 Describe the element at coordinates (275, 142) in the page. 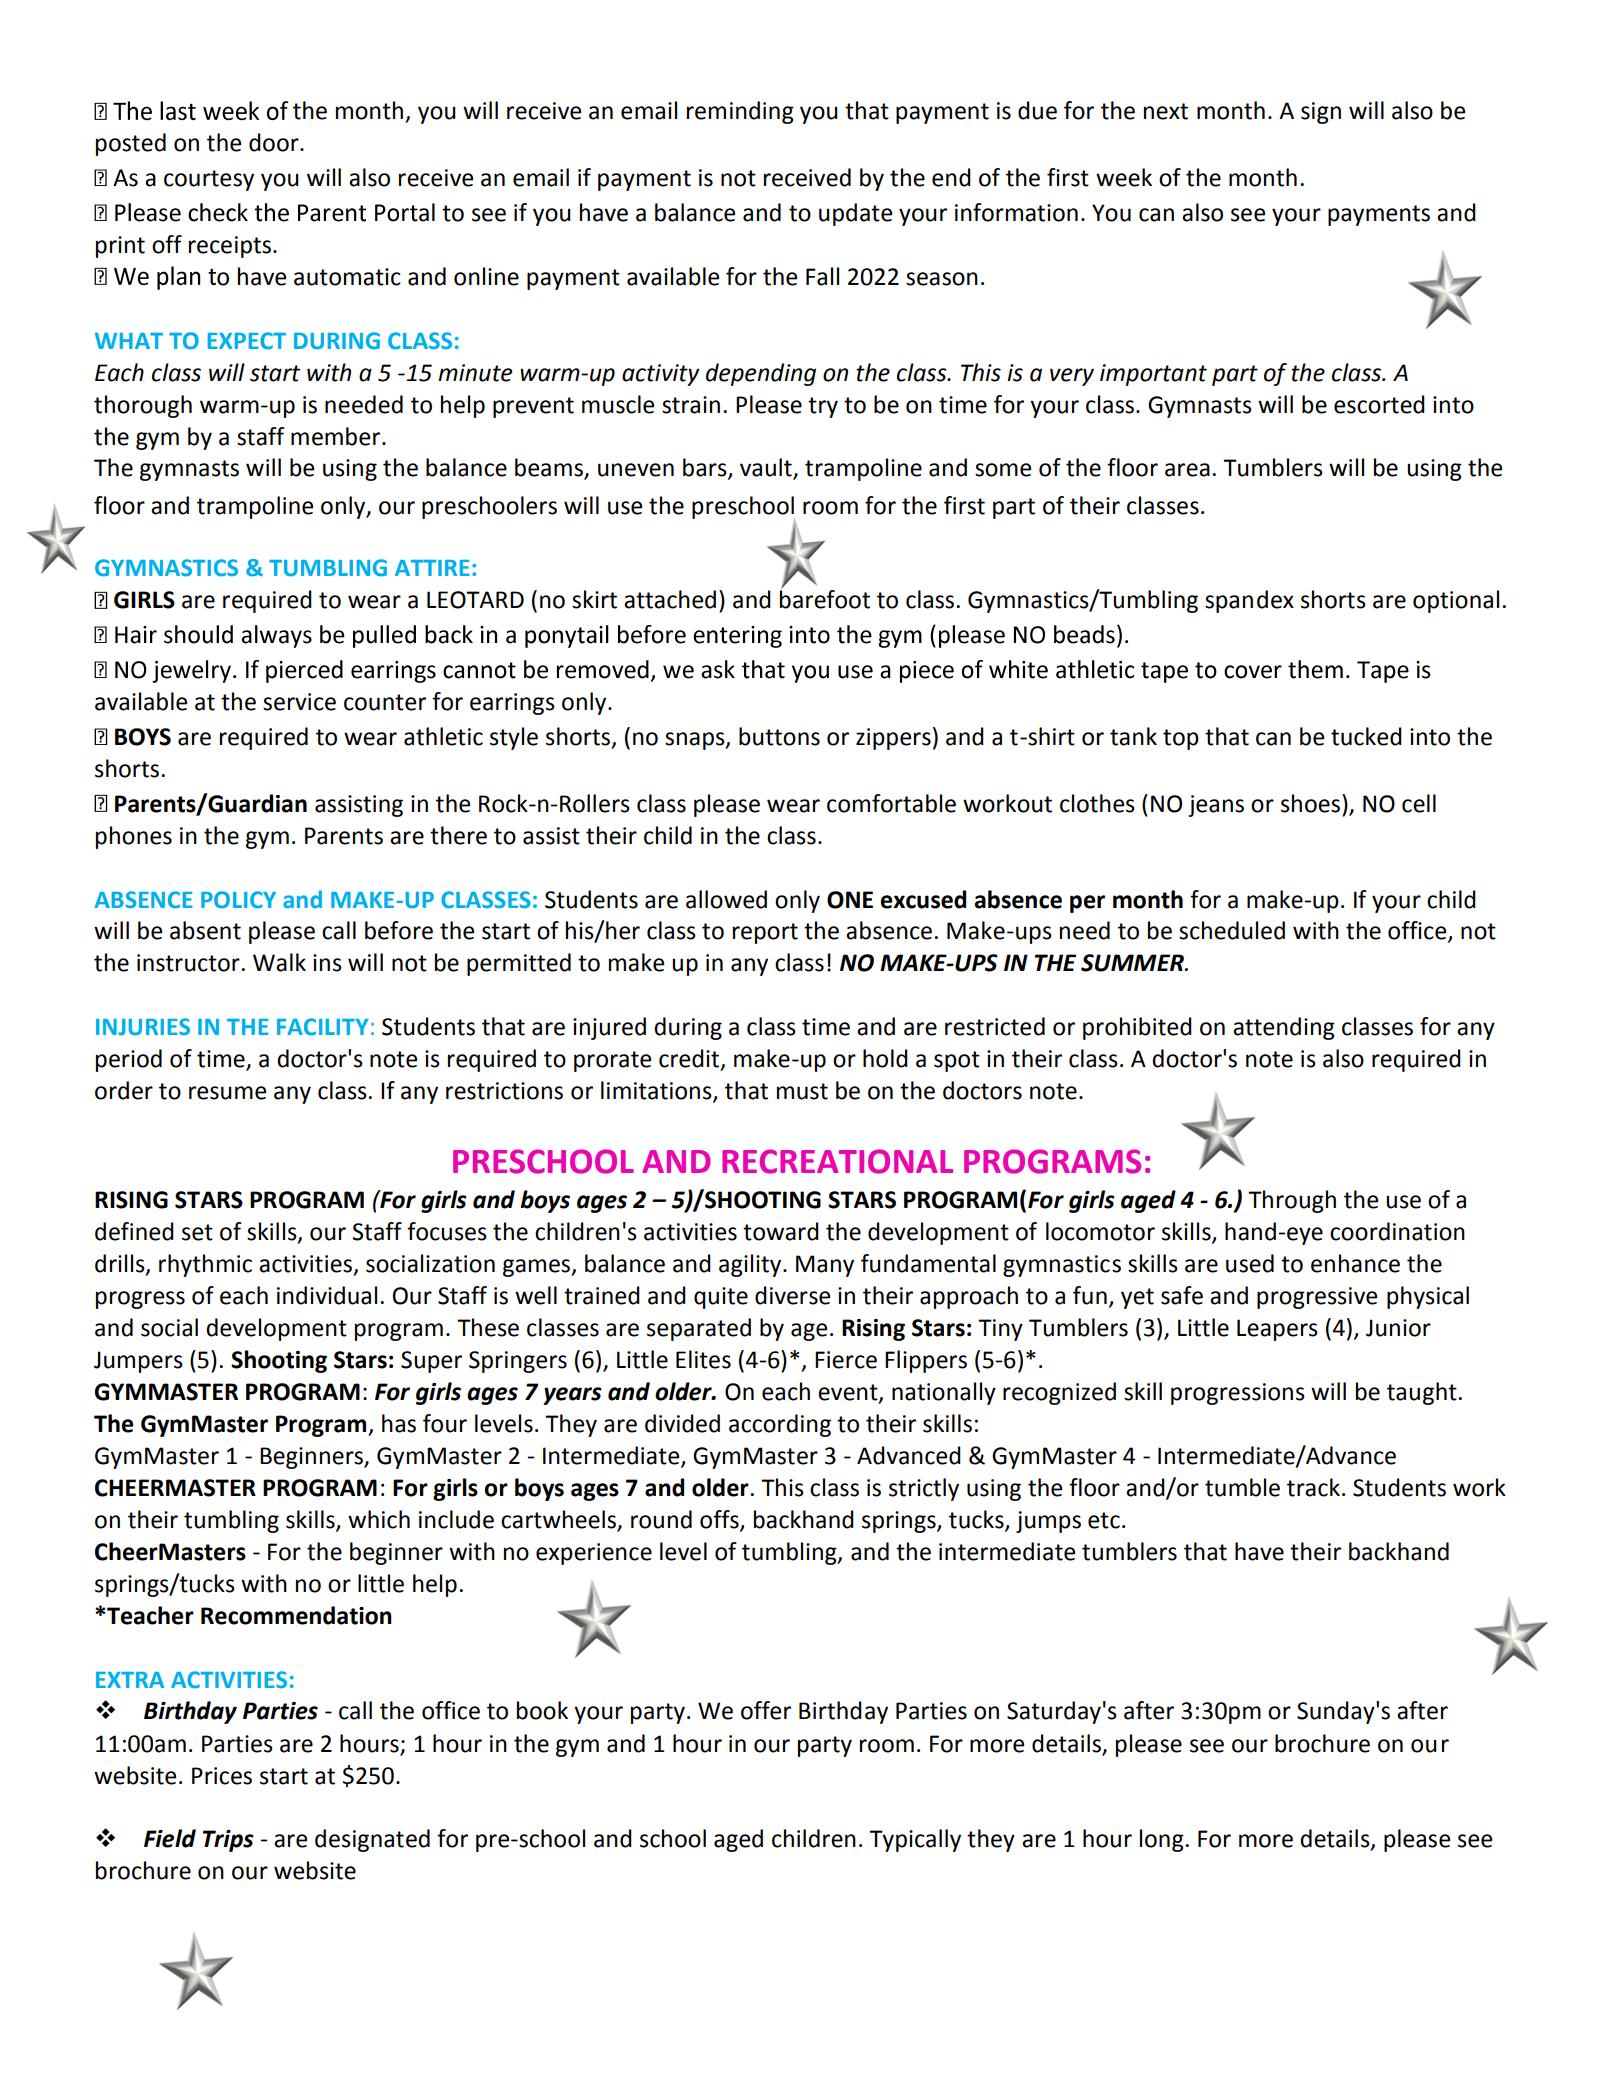

I see `door` at that location.
